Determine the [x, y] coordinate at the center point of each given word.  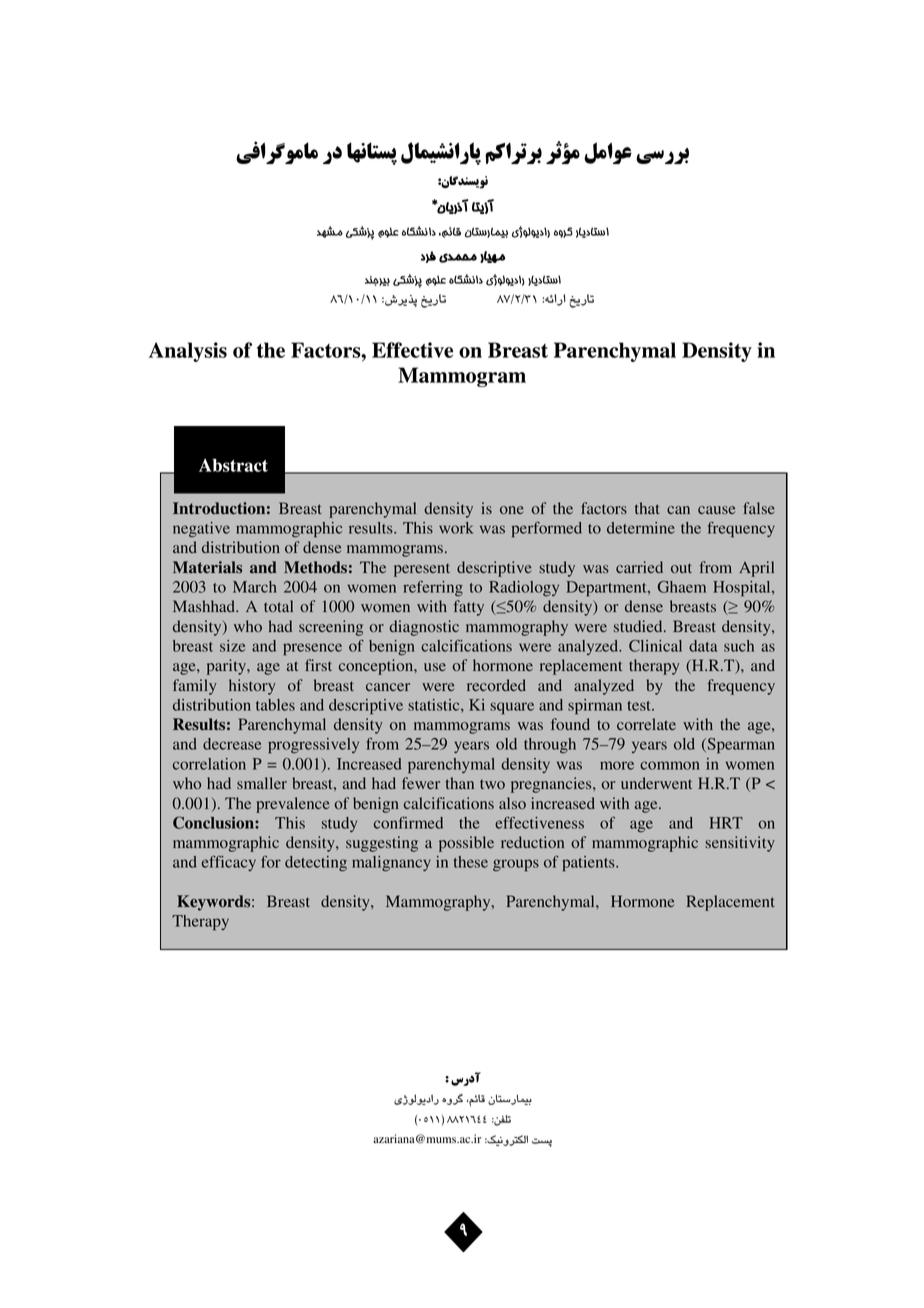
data [703, 646]
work [456, 528]
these [471, 862]
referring [433, 589]
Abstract [233, 465]
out [681, 568]
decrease [232, 744]
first [318, 665]
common [670, 765]
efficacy [229, 863]
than [459, 783]
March [255, 587]
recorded [496, 685]
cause [716, 510]
